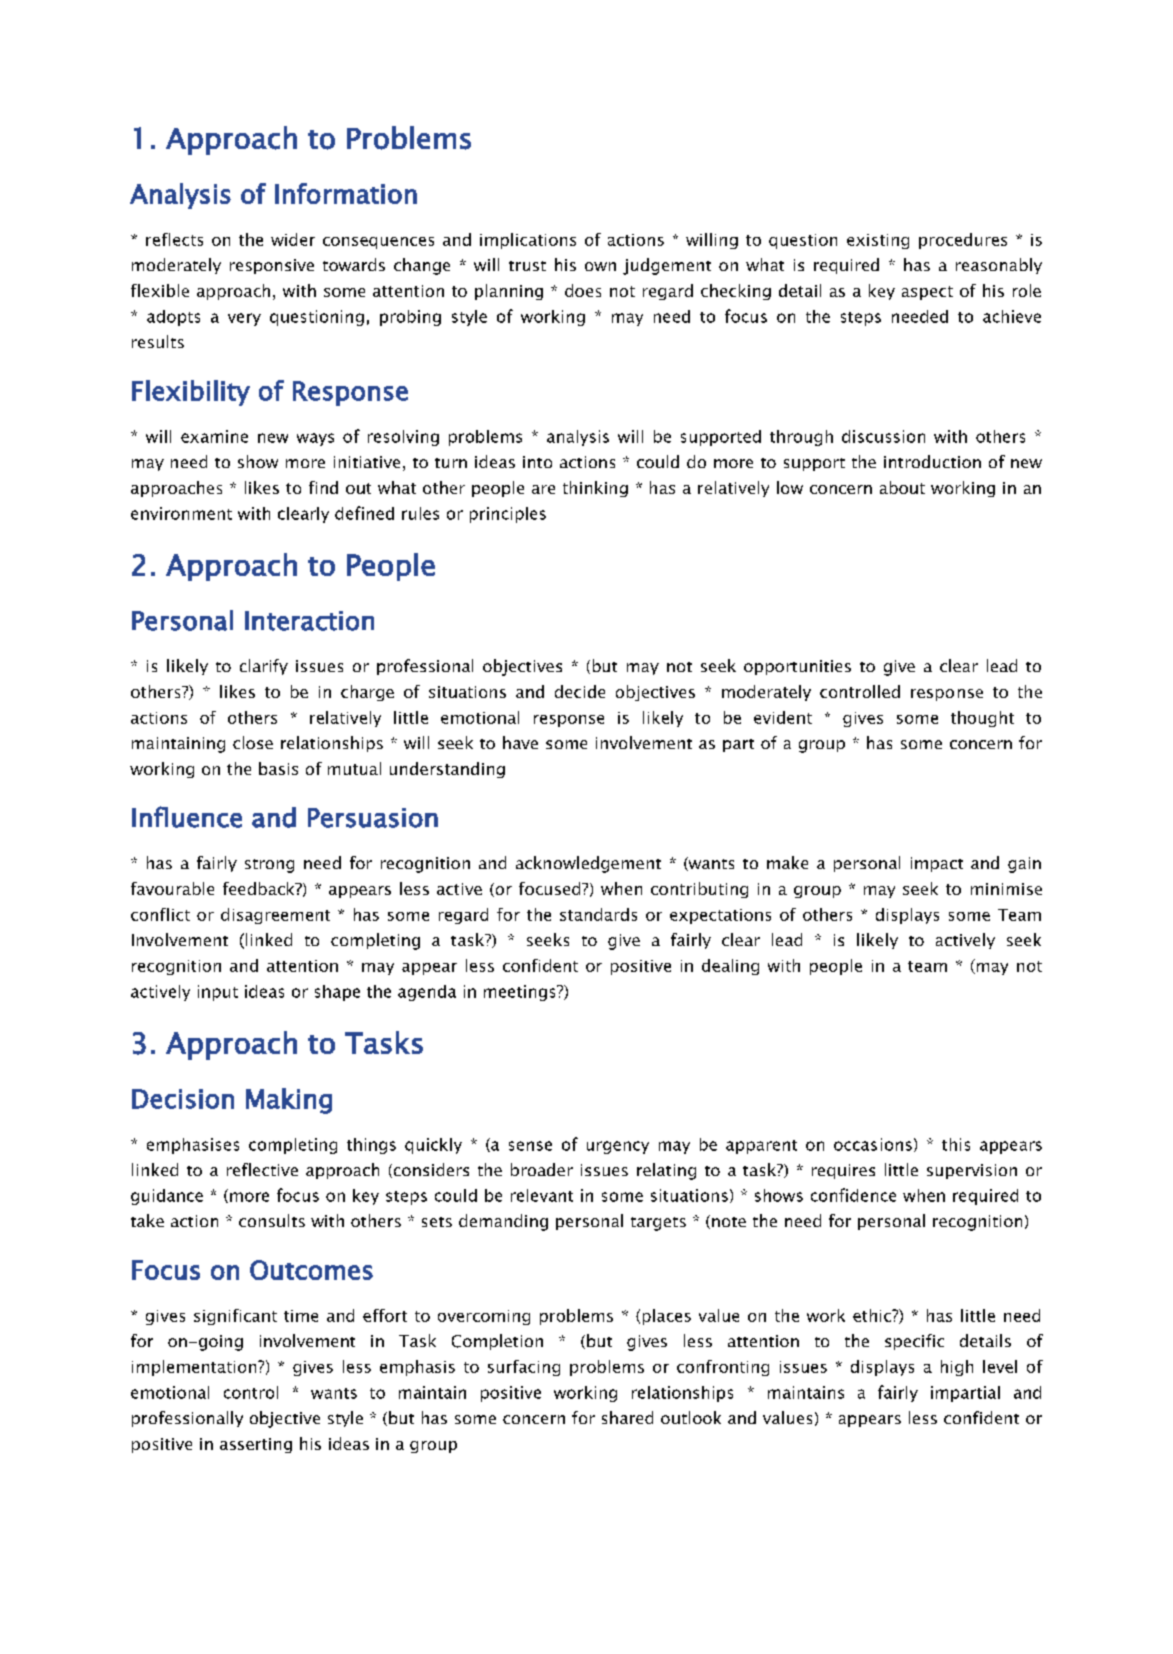 The width and height of the screenshot is (1173, 1654). Describe the element at coordinates (600, 266) in the screenshot. I see `own` at that location.
